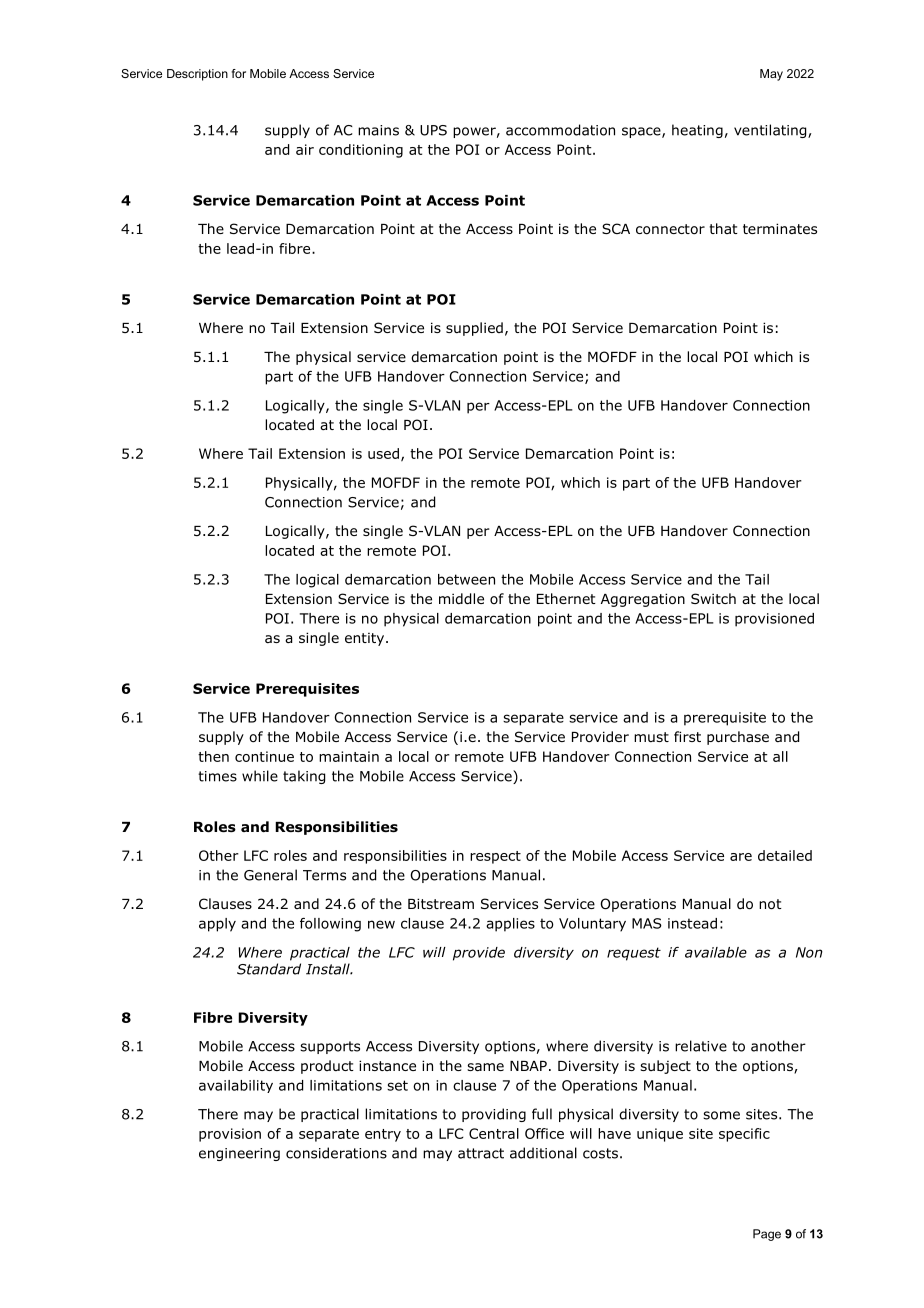 The height and width of the document is (1308, 924). Describe the element at coordinates (239, 1154) in the document. I see `engineering` at that location.
